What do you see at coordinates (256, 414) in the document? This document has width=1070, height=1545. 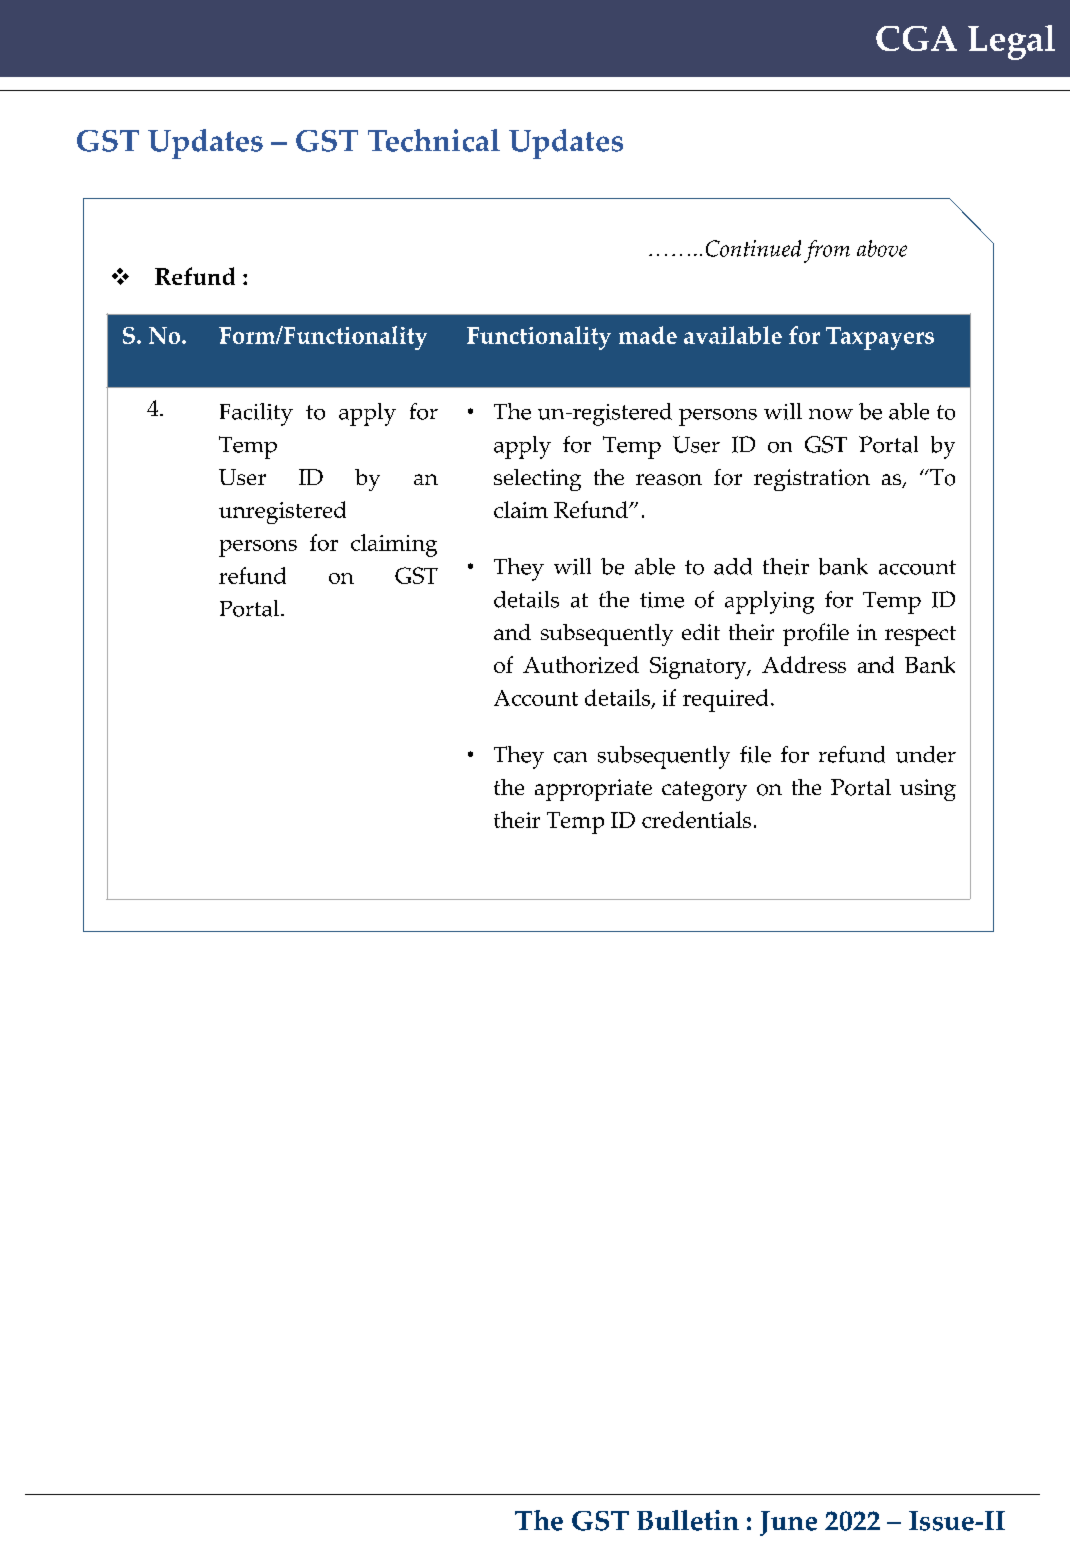 I see `Facility` at bounding box center [256, 414].
